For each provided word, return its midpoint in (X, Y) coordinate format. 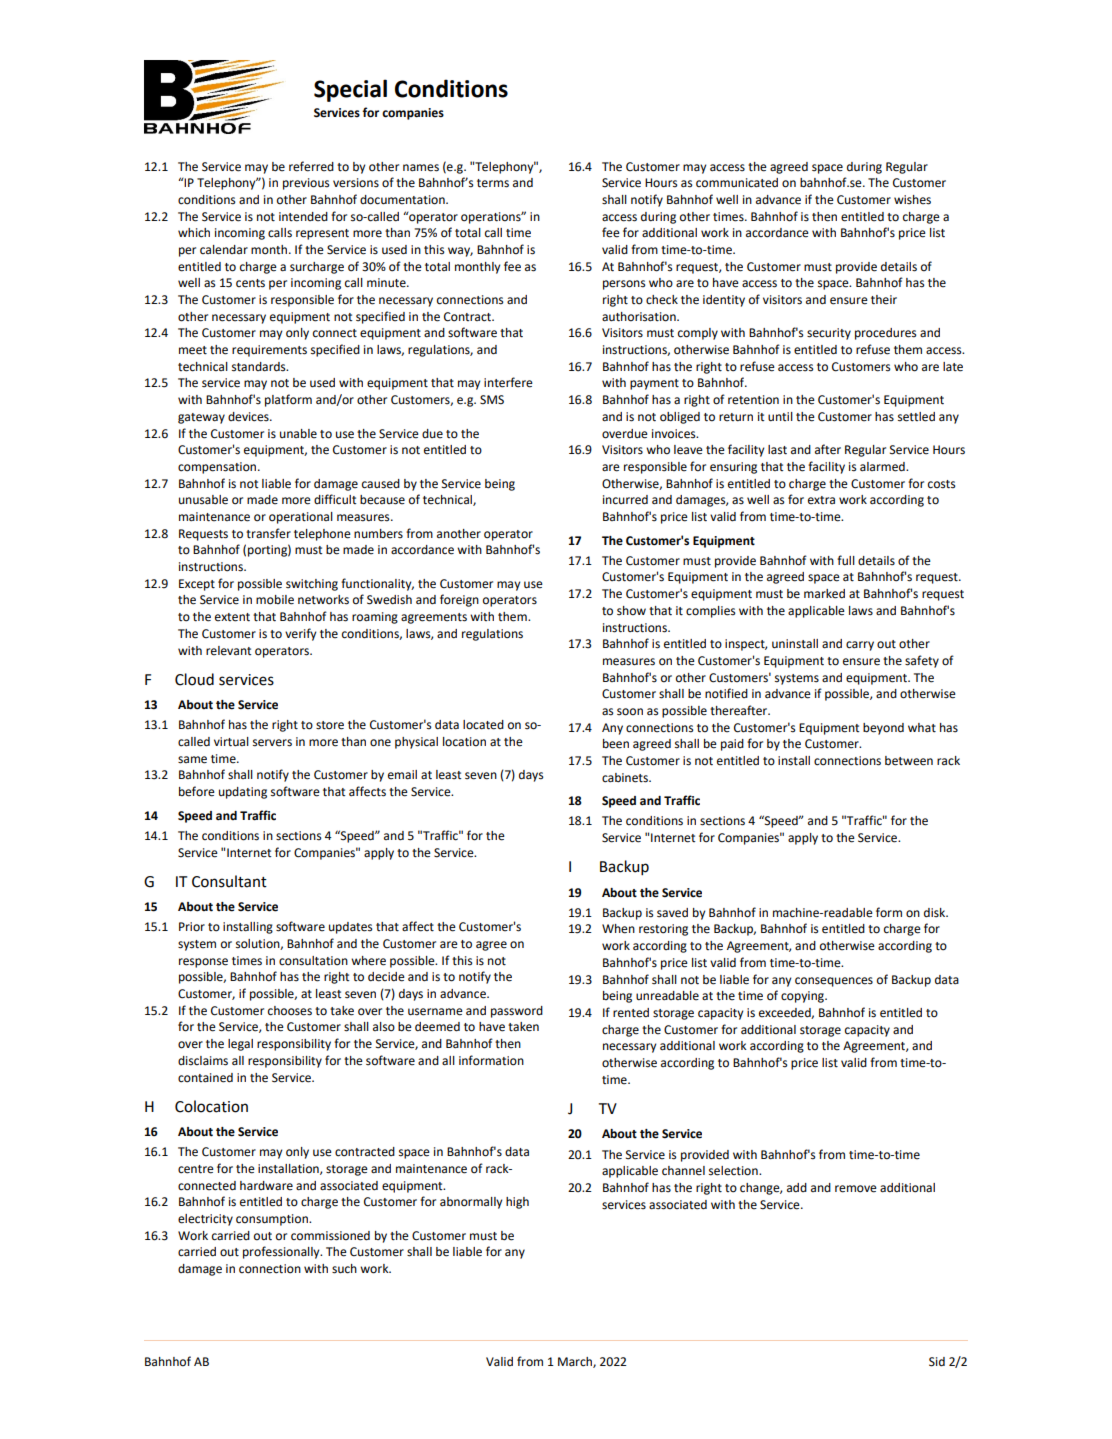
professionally (282, 1252)
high (517, 1203)
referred (311, 166)
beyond (883, 729)
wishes (912, 200)
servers (272, 743)
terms (493, 183)
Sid (937, 1362)
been (616, 744)
